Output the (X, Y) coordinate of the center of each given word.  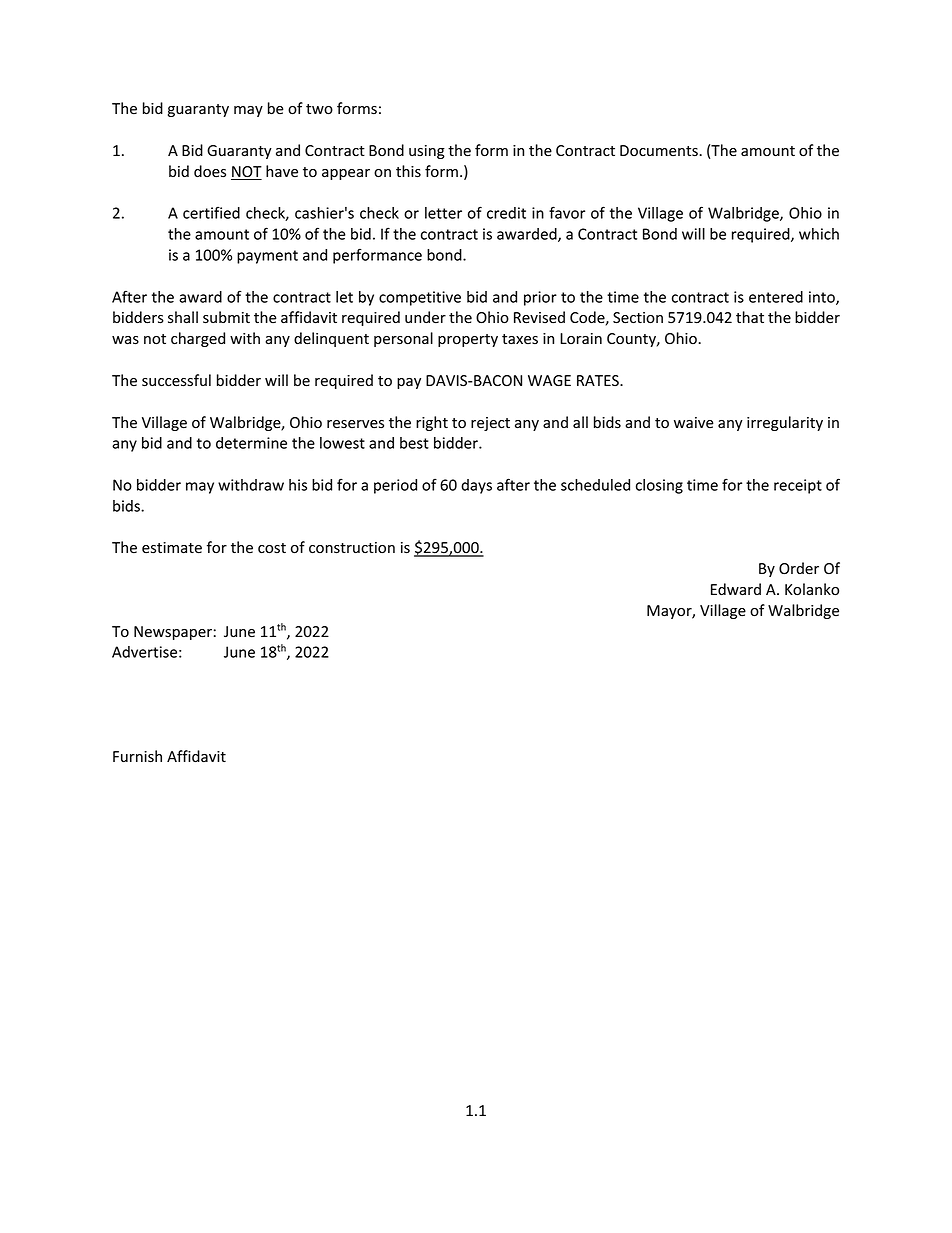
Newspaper (173, 633)
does (210, 171)
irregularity (785, 423)
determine (251, 443)
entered (776, 297)
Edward (736, 589)
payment (267, 257)
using (427, 152)
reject (490, 424)
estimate (172, 548)
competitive (420, 298)
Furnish (137, 756)
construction (352, 548)
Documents (660, 151)
